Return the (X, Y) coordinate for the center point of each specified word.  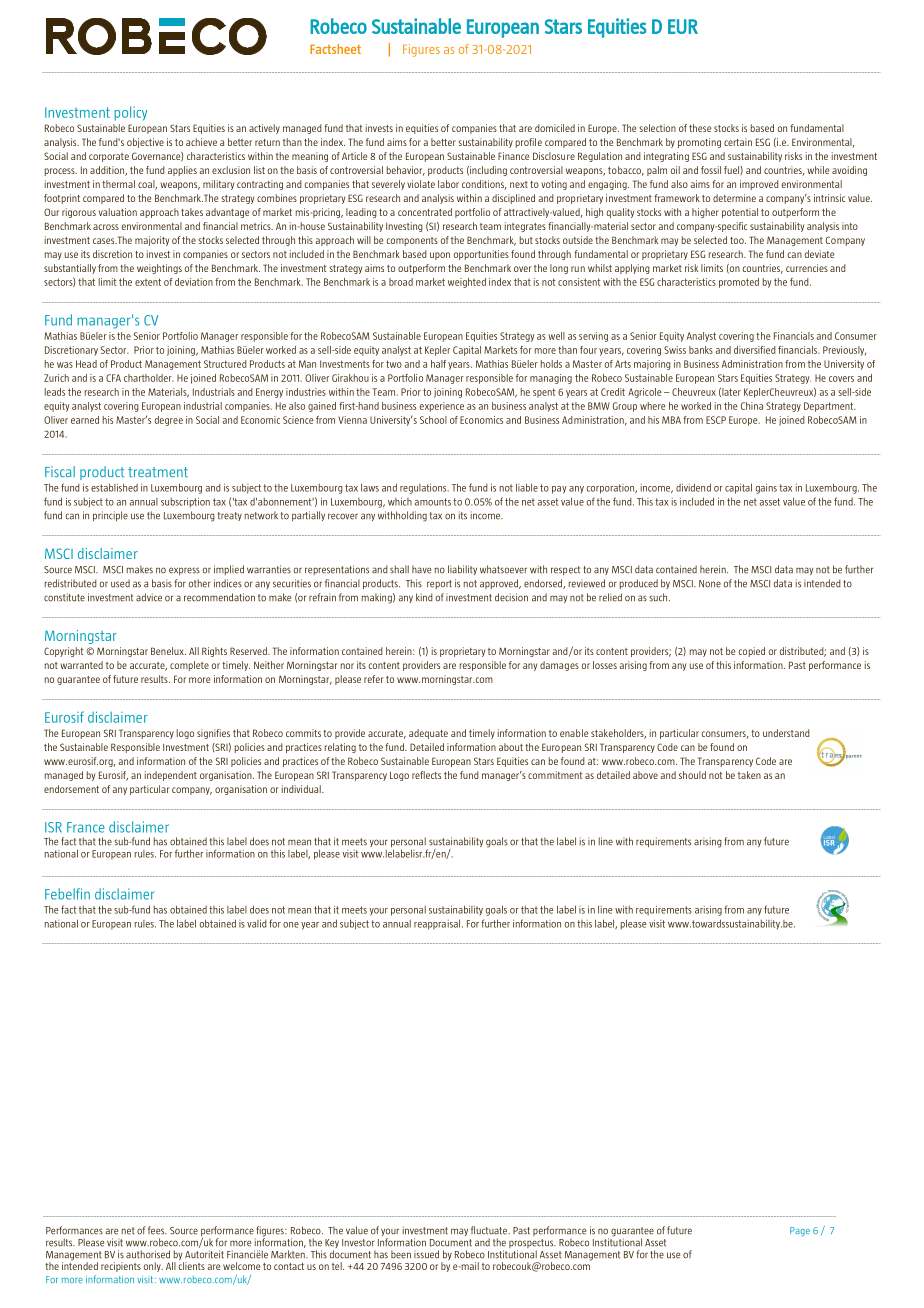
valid (257, 923)
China (752, 406)
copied (752, 652)
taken (749, 775)
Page (800, 1231)
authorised (148, 1254)
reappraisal (438, 924)
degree (169, 421)
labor (448, 184)
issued (426, 1254)
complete (189, 666)
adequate (428, 734)
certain (738, 142)
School (433, 420)
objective (145, 143)
